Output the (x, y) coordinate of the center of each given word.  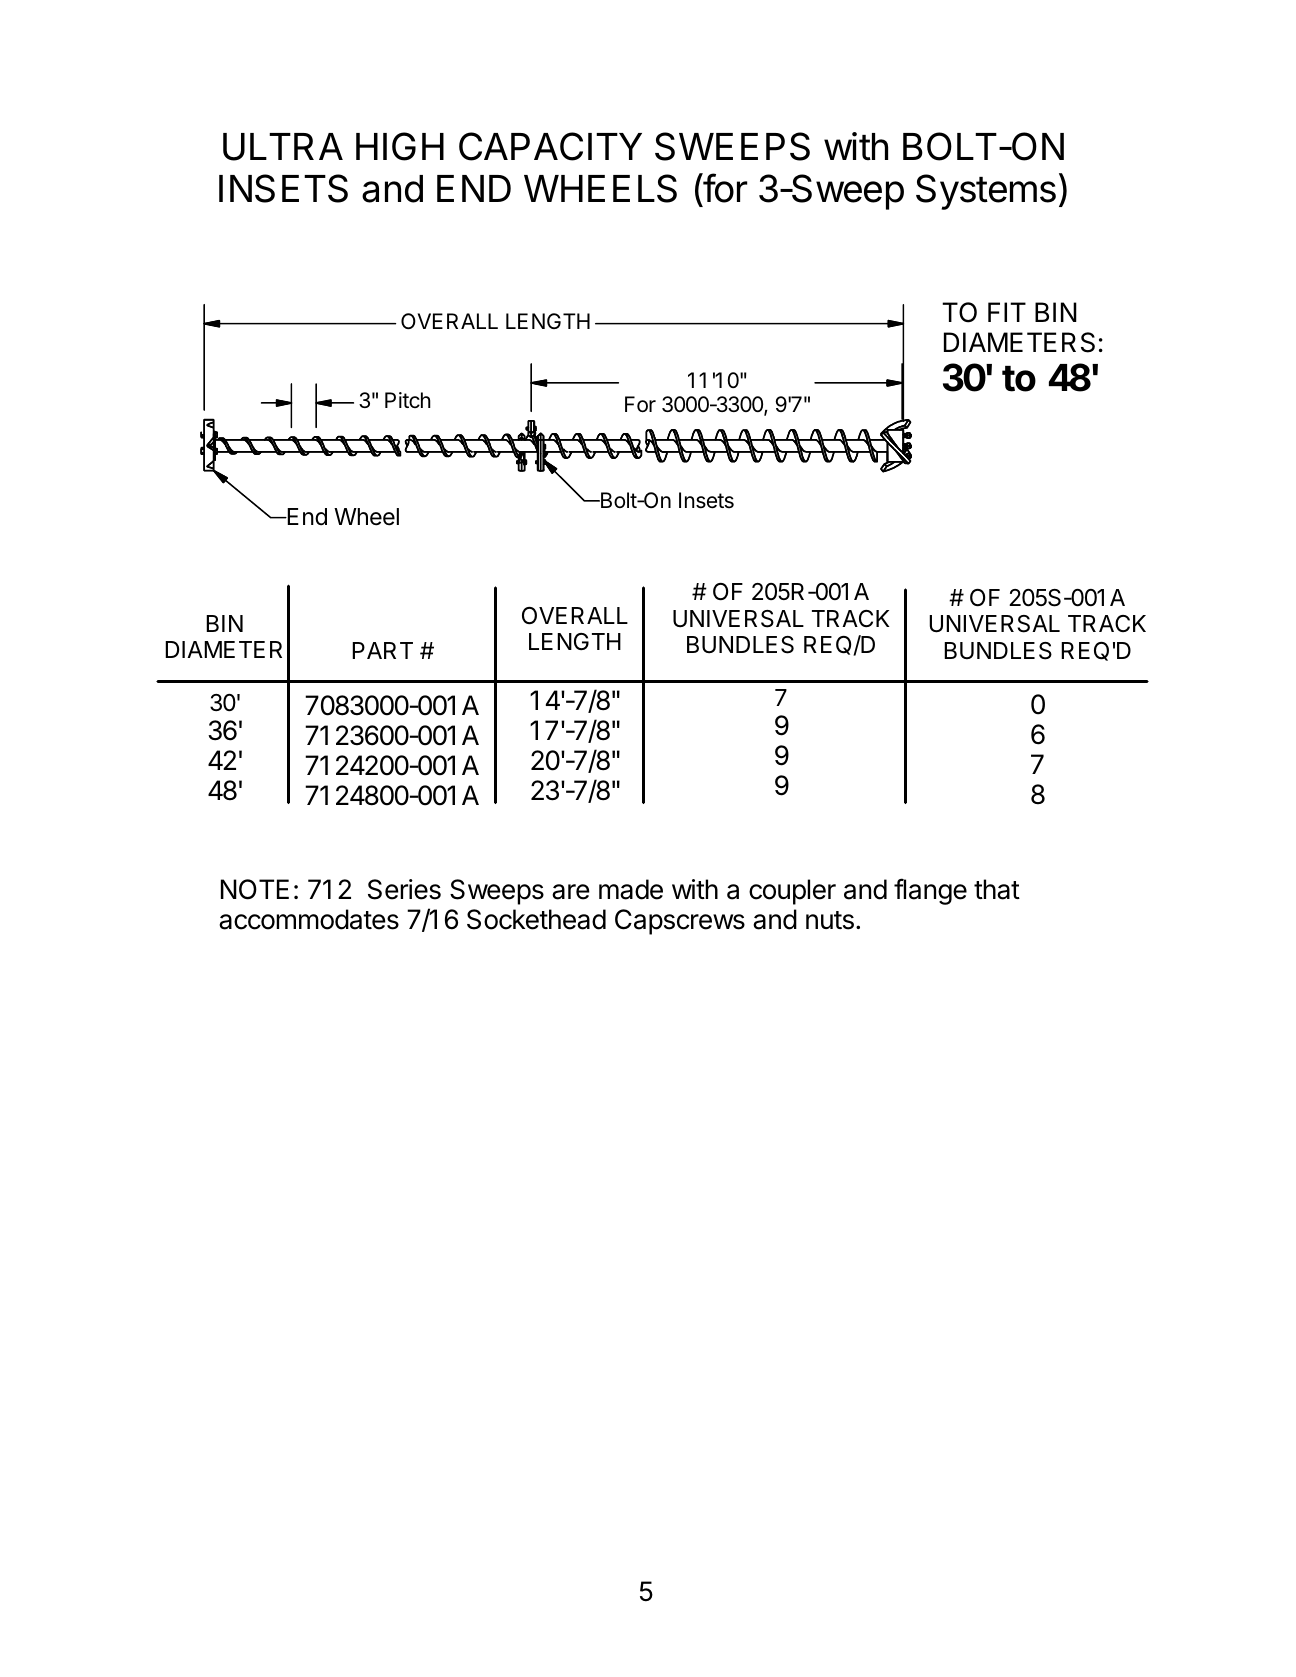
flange (930, 891)
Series (404, 889)
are (571, 892)
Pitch (408, 400)
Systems (986, 192)
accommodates (309, 919)
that (997, 889)
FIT (1007, 312)
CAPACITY (550, 146)
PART (382, 650)
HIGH (400, 146)
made (631, 889)
